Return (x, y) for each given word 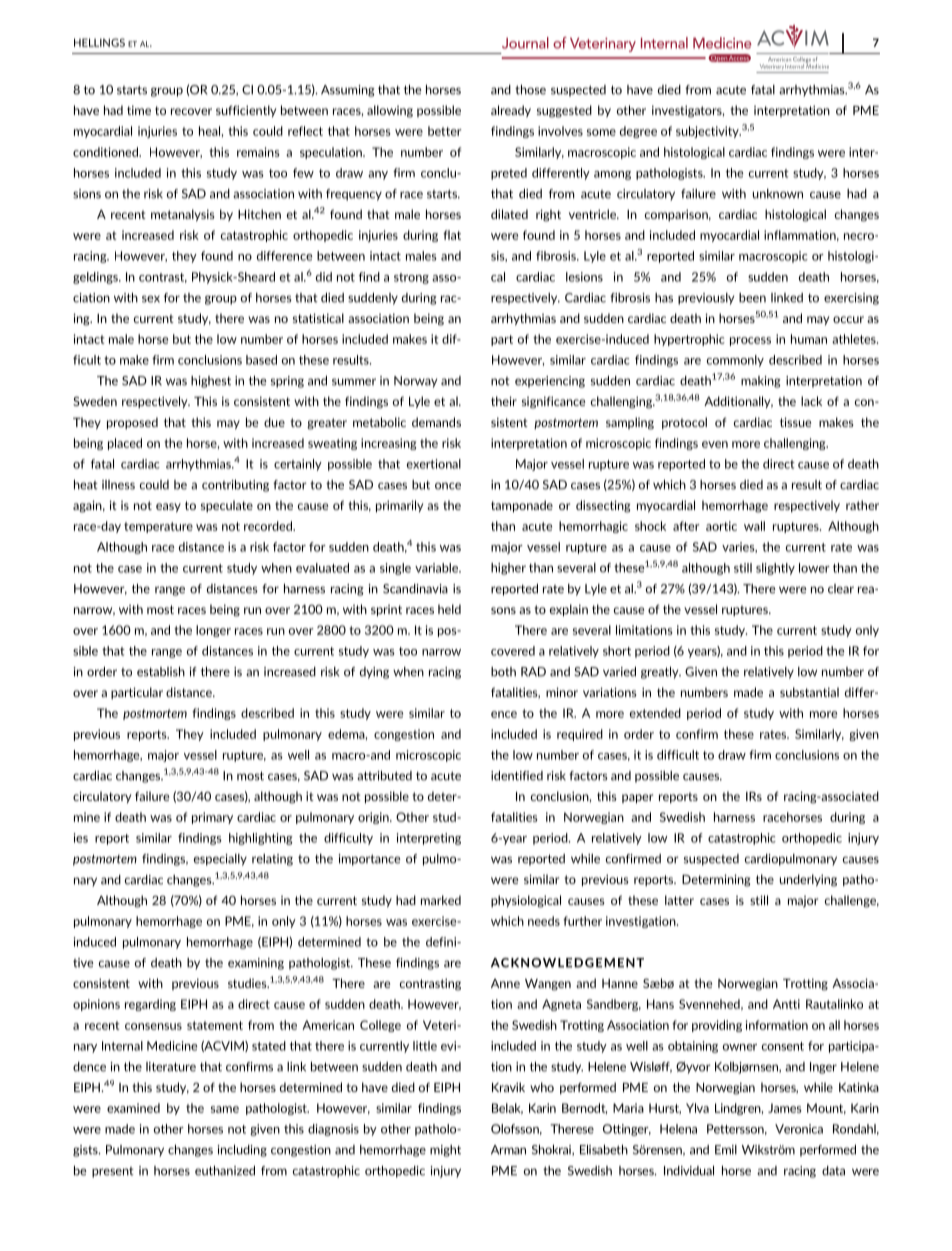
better (445, 131)
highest (211, 382)
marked (441, 900)
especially (220, 860)
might (445, 1151)
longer (213, 631)
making (761, 382)
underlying (808, 880)
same (225, 1109)
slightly (775, 569)
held (449, 609)
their (504, 401)
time (139, 110)
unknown (778, 194)
